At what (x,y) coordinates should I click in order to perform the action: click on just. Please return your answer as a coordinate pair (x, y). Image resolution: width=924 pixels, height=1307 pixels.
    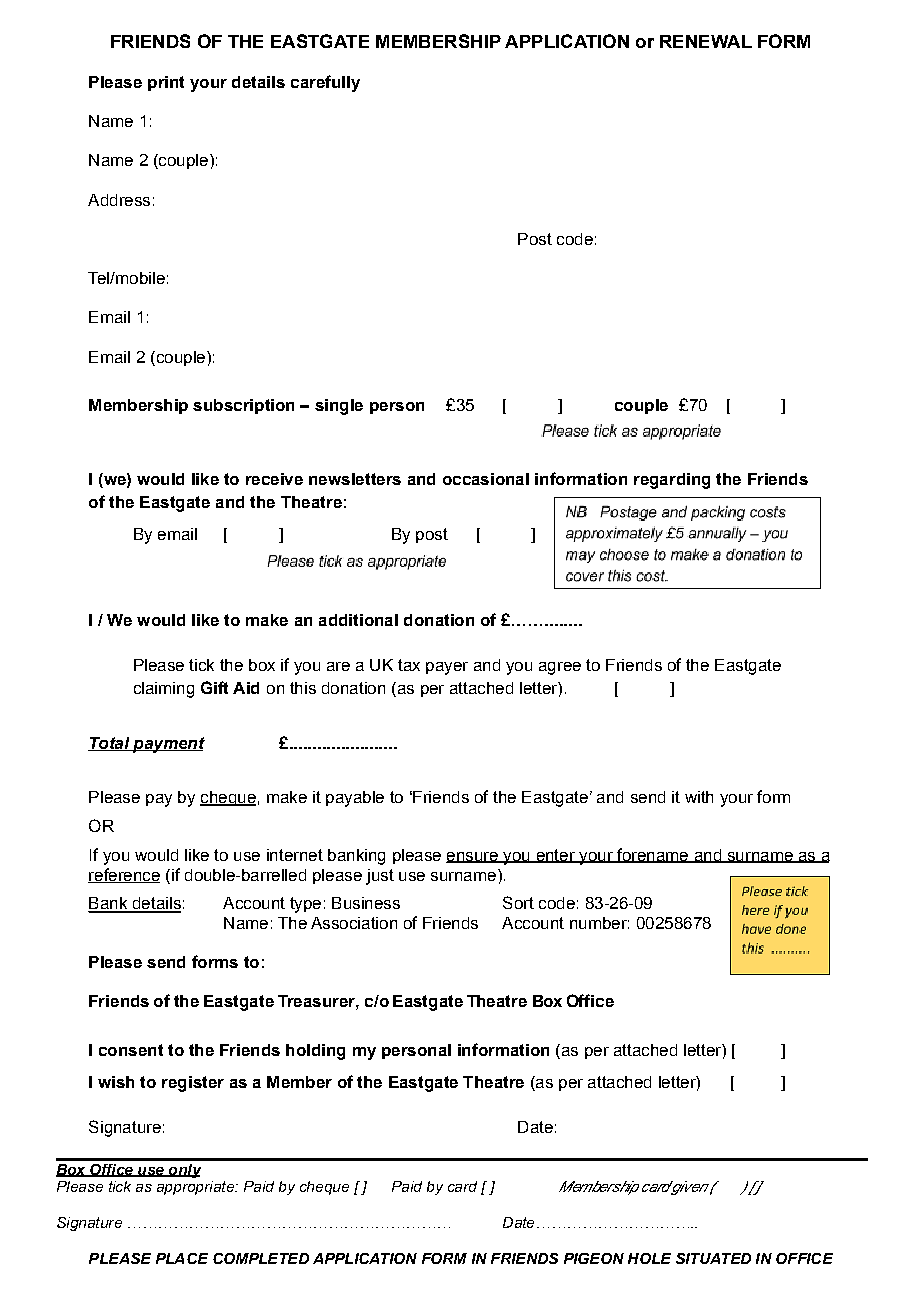
    Looking at the image, I should click on (380, 877).
